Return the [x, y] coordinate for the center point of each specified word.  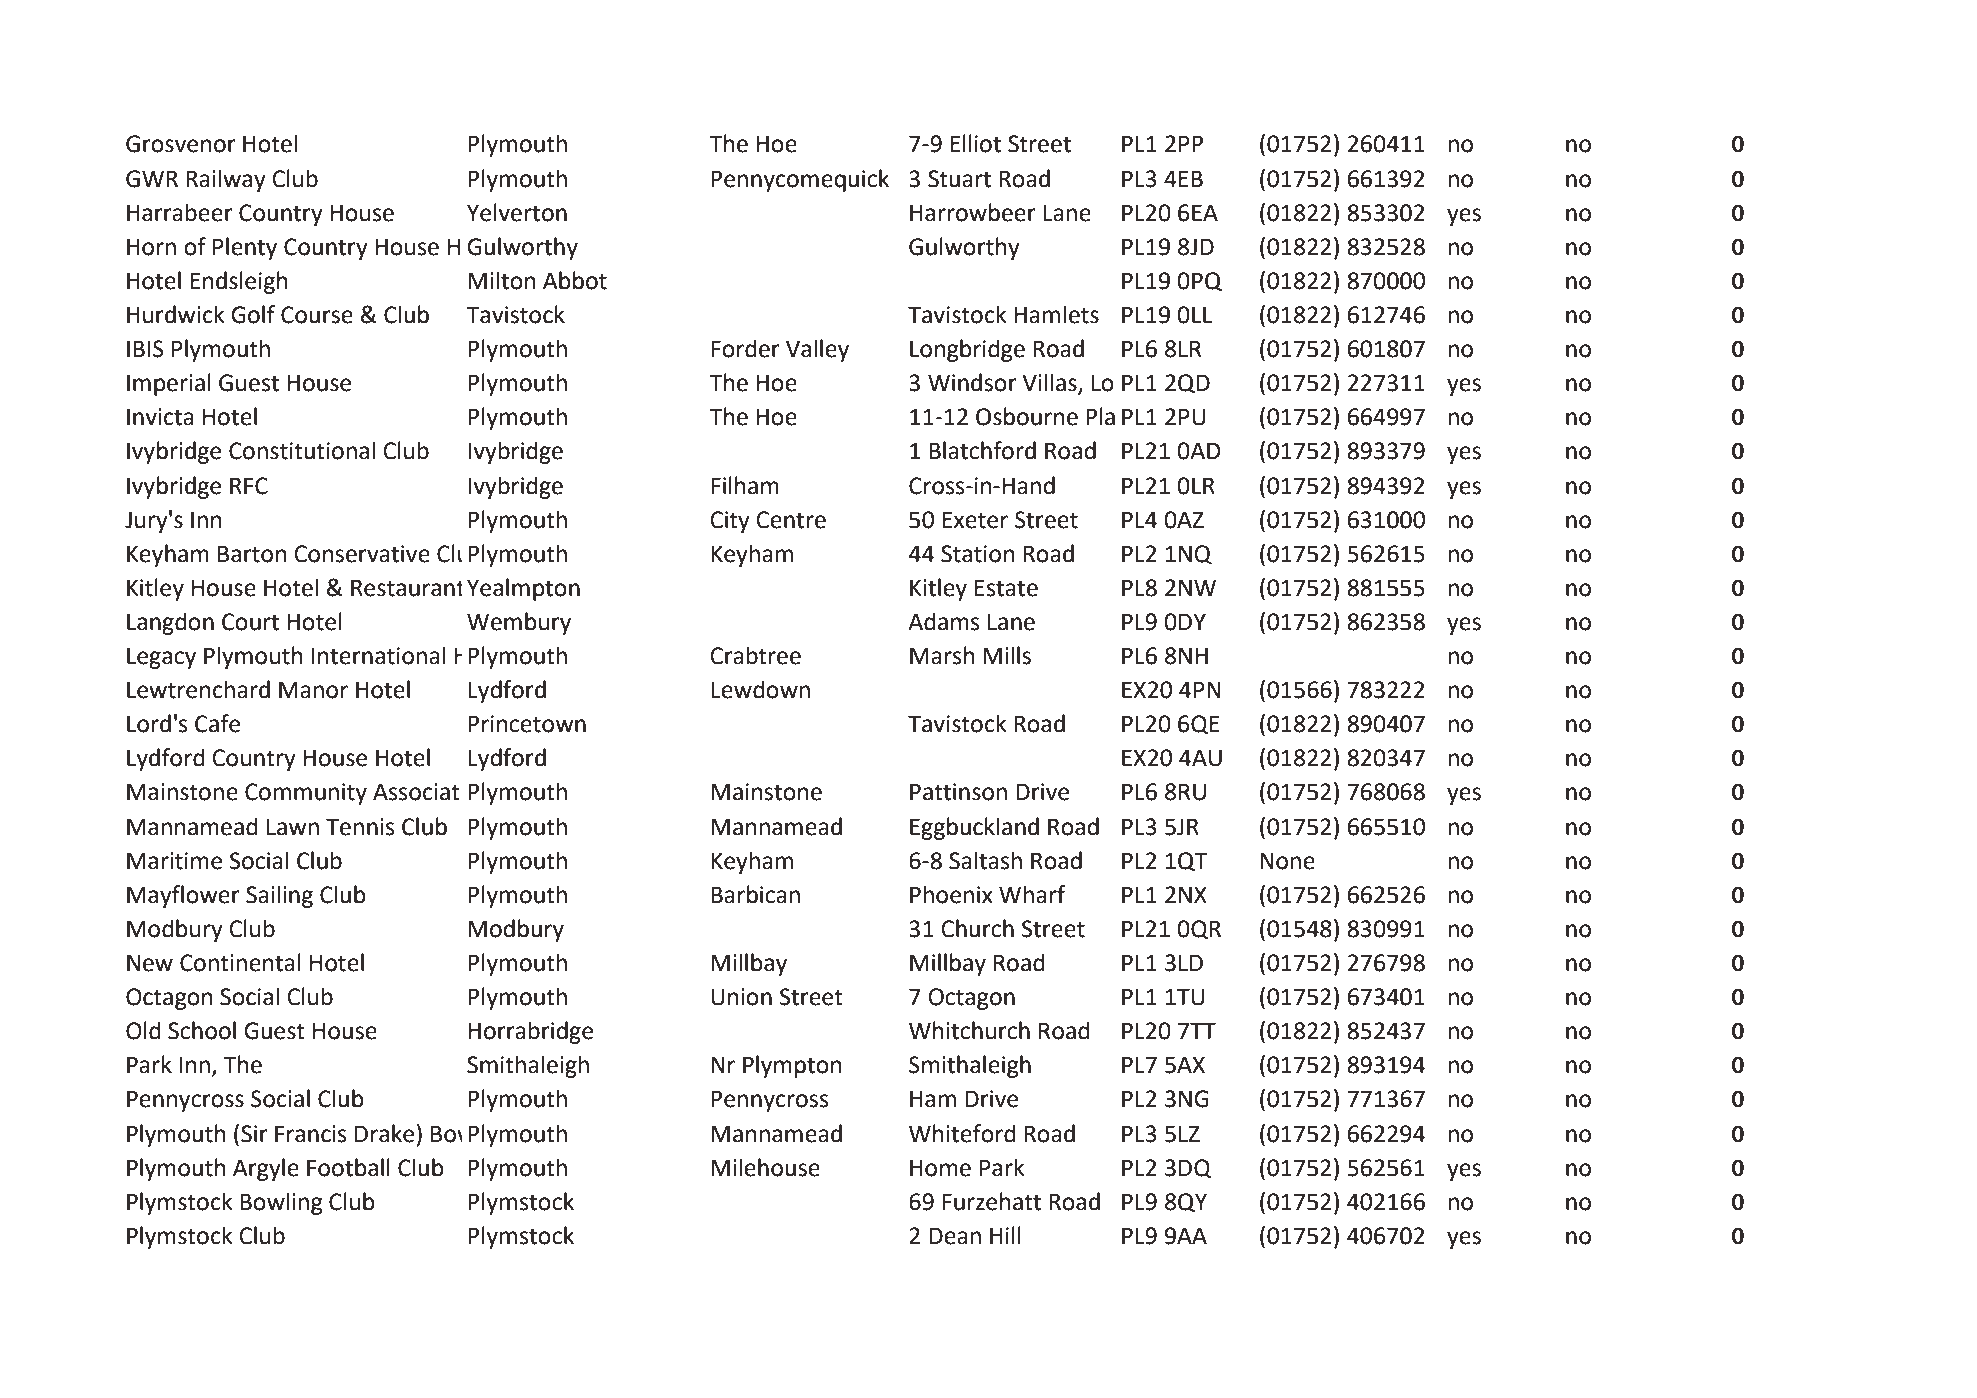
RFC [249, 486]
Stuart [959, 179]
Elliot [975, 143]
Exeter [975, 520]
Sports [533, 791]
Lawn [293, 827]
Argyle [266, 1169]
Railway [226, 180]
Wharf [1032, 894]
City [730, 522]
